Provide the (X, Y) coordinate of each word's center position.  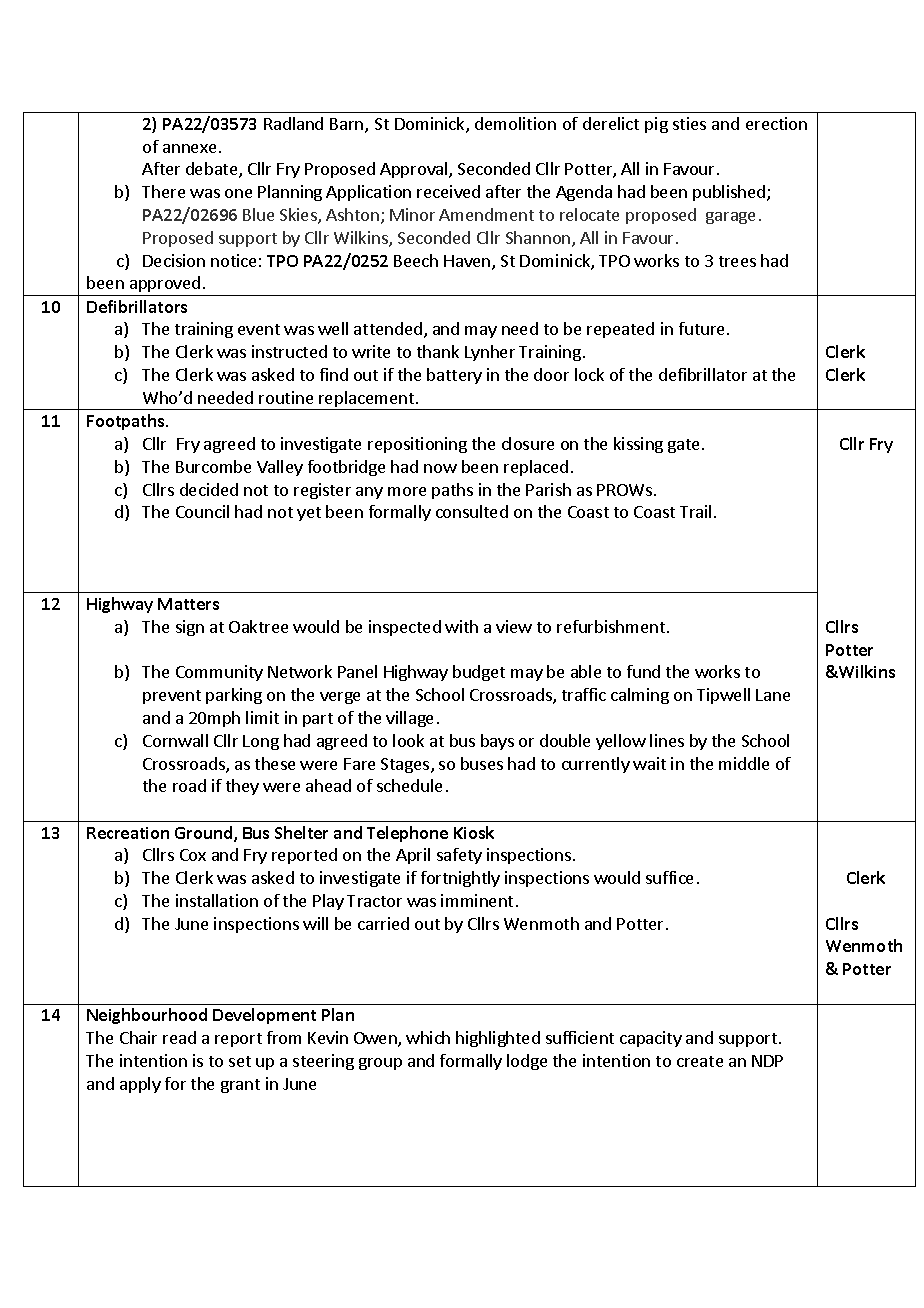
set (240, 1061)
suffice (669, 877)
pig (656, 125)
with (461, 626)
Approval (415, 170)
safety (459, 856)
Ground (205, 834)
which (428, 1037)
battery (454, 376)
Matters (188, 604)
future (701, 328)
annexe (189, 148)
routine (286, 397)
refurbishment (611, 626)
